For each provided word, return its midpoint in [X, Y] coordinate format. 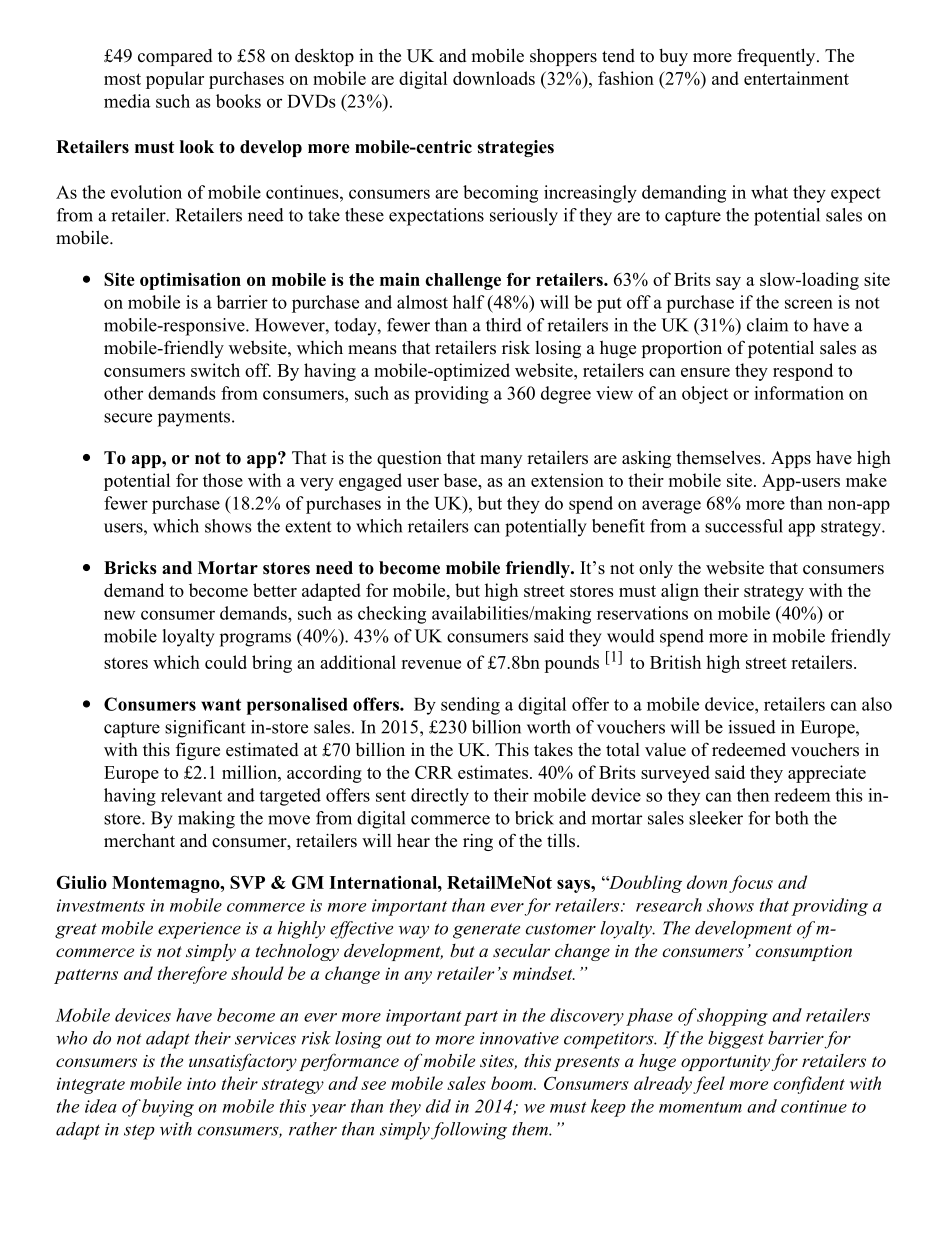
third [504, 325]
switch [215, 370]
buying [168, 1108]
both [791, 818]
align [680, 592]
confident [809, 1085]
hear [413, 840]
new [119, 615]
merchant [139, 840]
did [438, 1106]
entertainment [796, 78]
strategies [515, 148]
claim [767, 325]
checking [392, 615]
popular [175, 80]
